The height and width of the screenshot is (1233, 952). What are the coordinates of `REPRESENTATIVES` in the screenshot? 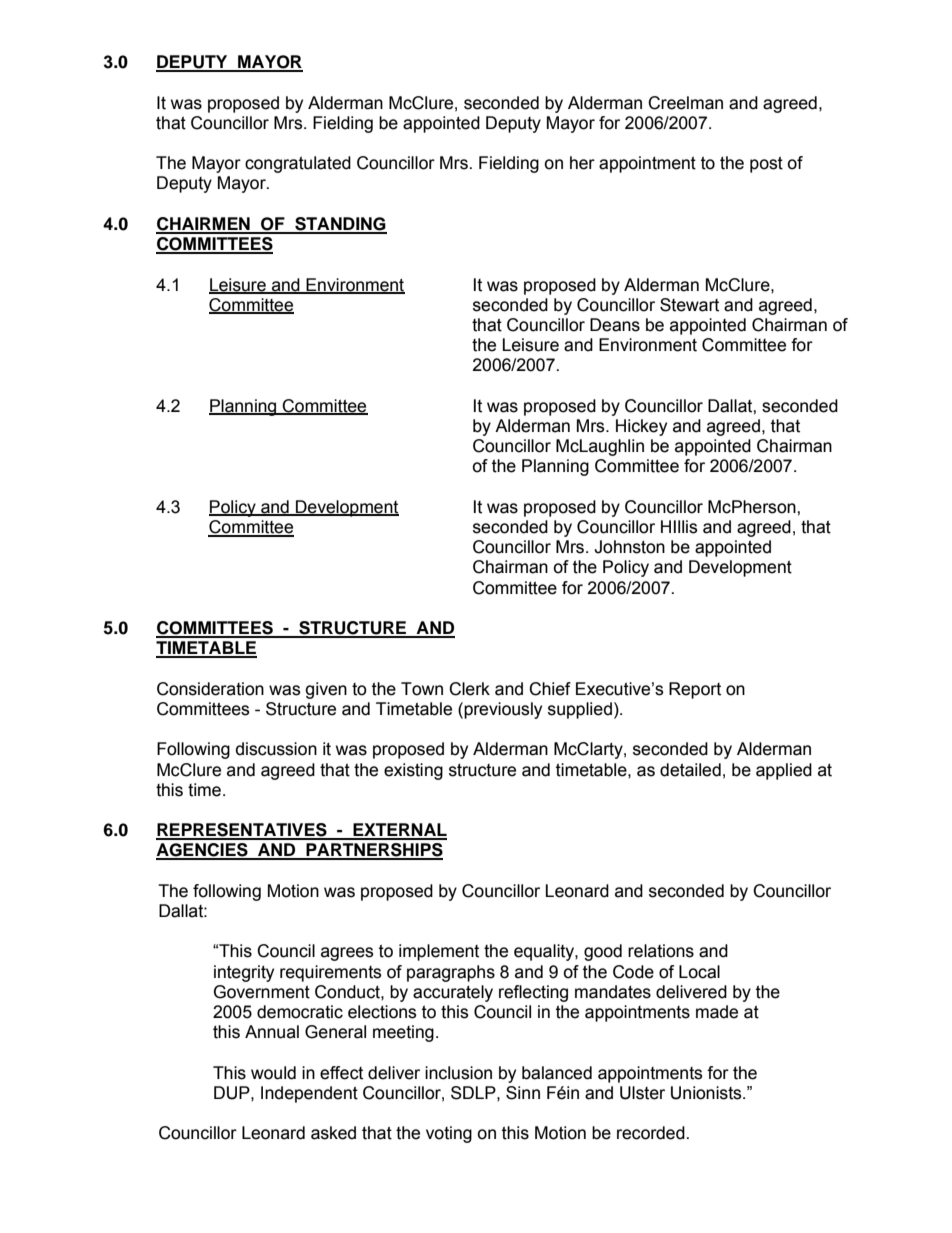 It's located at (242, 831).
